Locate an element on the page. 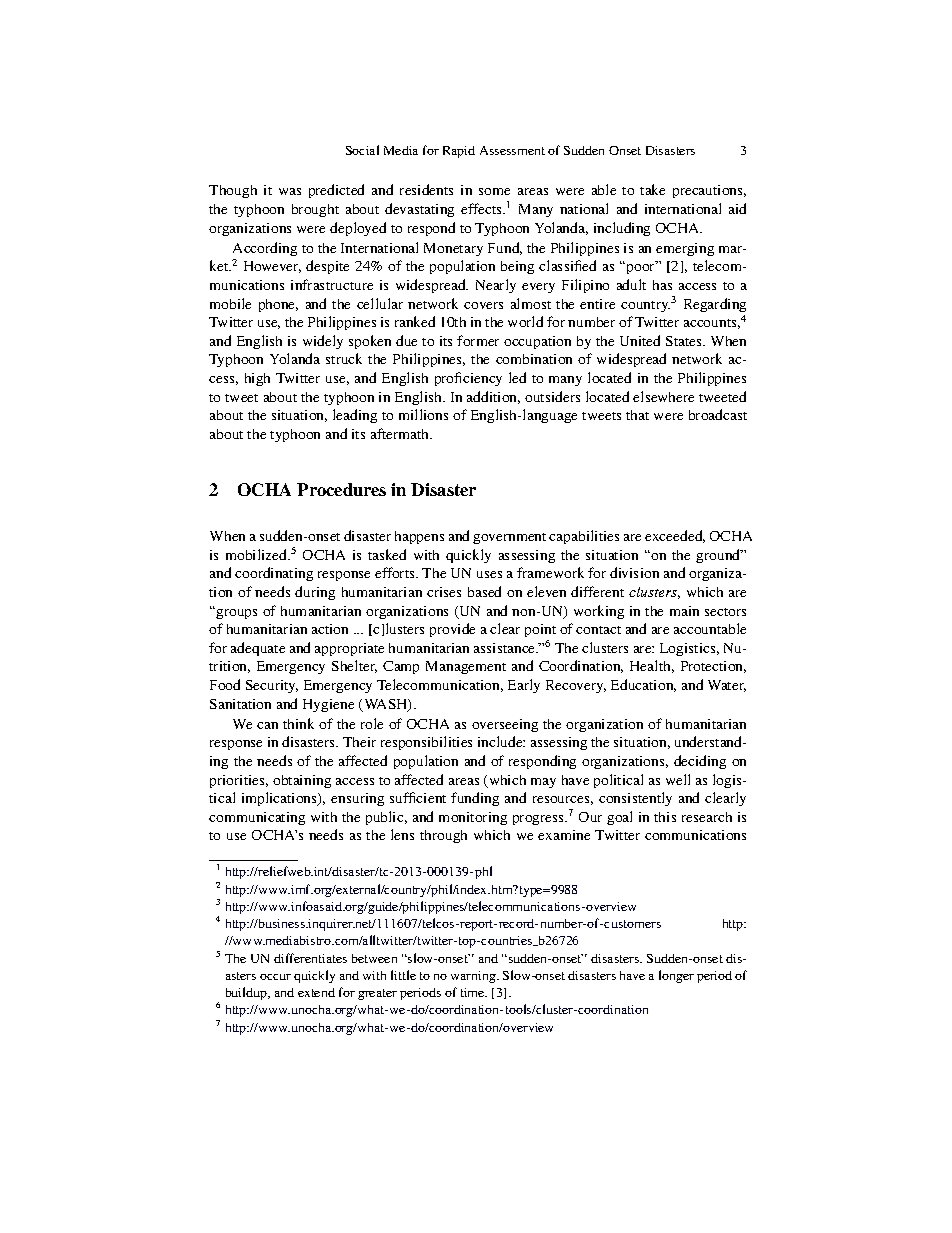 This document has height=1233, width=952. former is located at coordinates (478, 340).
